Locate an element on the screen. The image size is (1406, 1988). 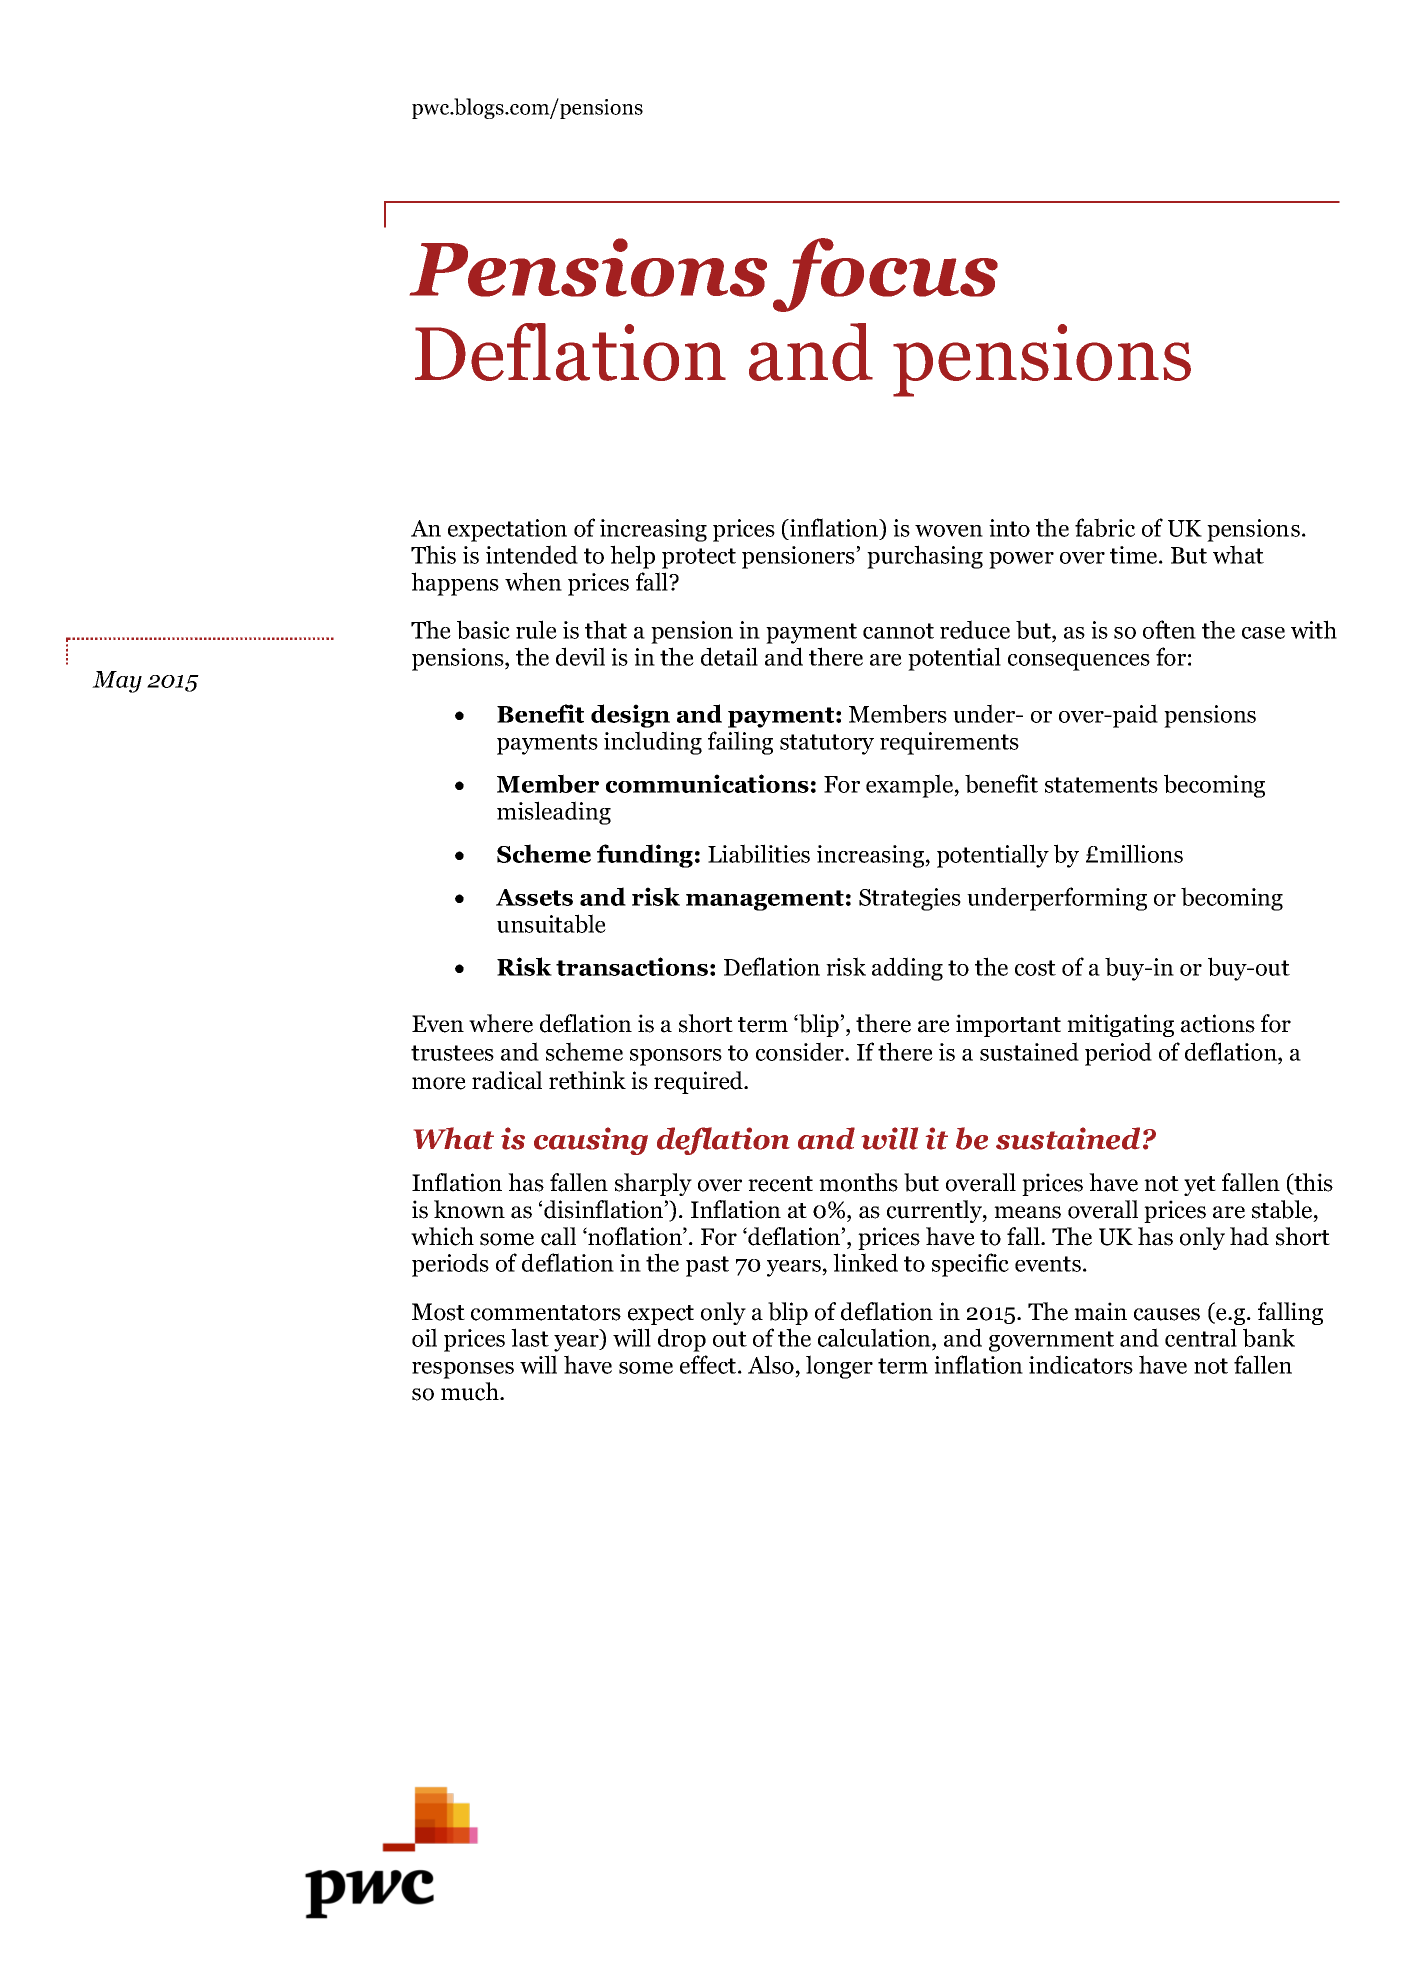
fabric is located at coordinates (1105, 527).
